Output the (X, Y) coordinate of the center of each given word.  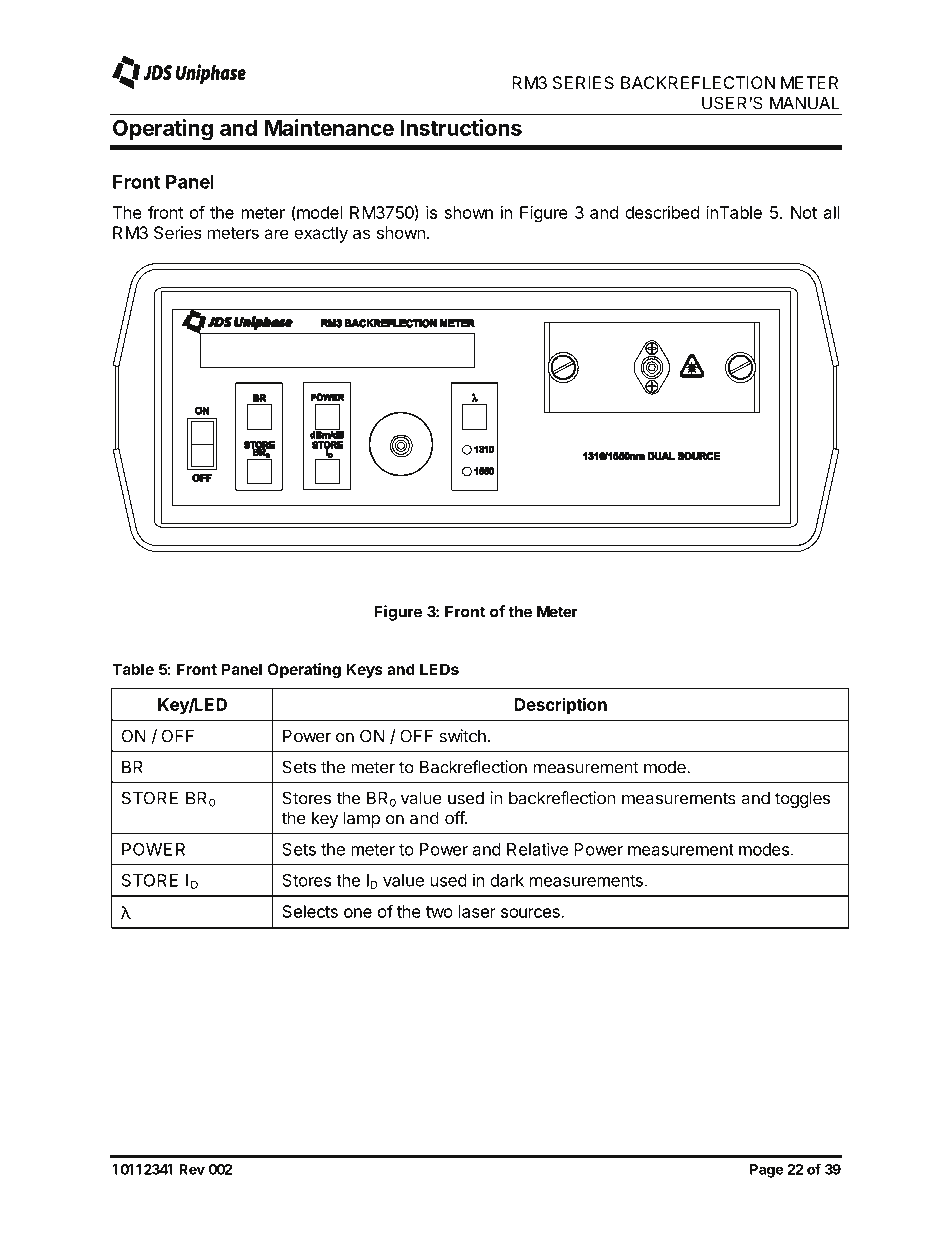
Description (561, 706)
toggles (802, 799)
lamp (362, 819)
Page (766, 1171)
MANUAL (805, 103)
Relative (537, 849)
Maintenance (329, 127)
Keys (365, 671)
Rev (192, 1169)
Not (804, 212)
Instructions (461, 127)
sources (531, 913)
